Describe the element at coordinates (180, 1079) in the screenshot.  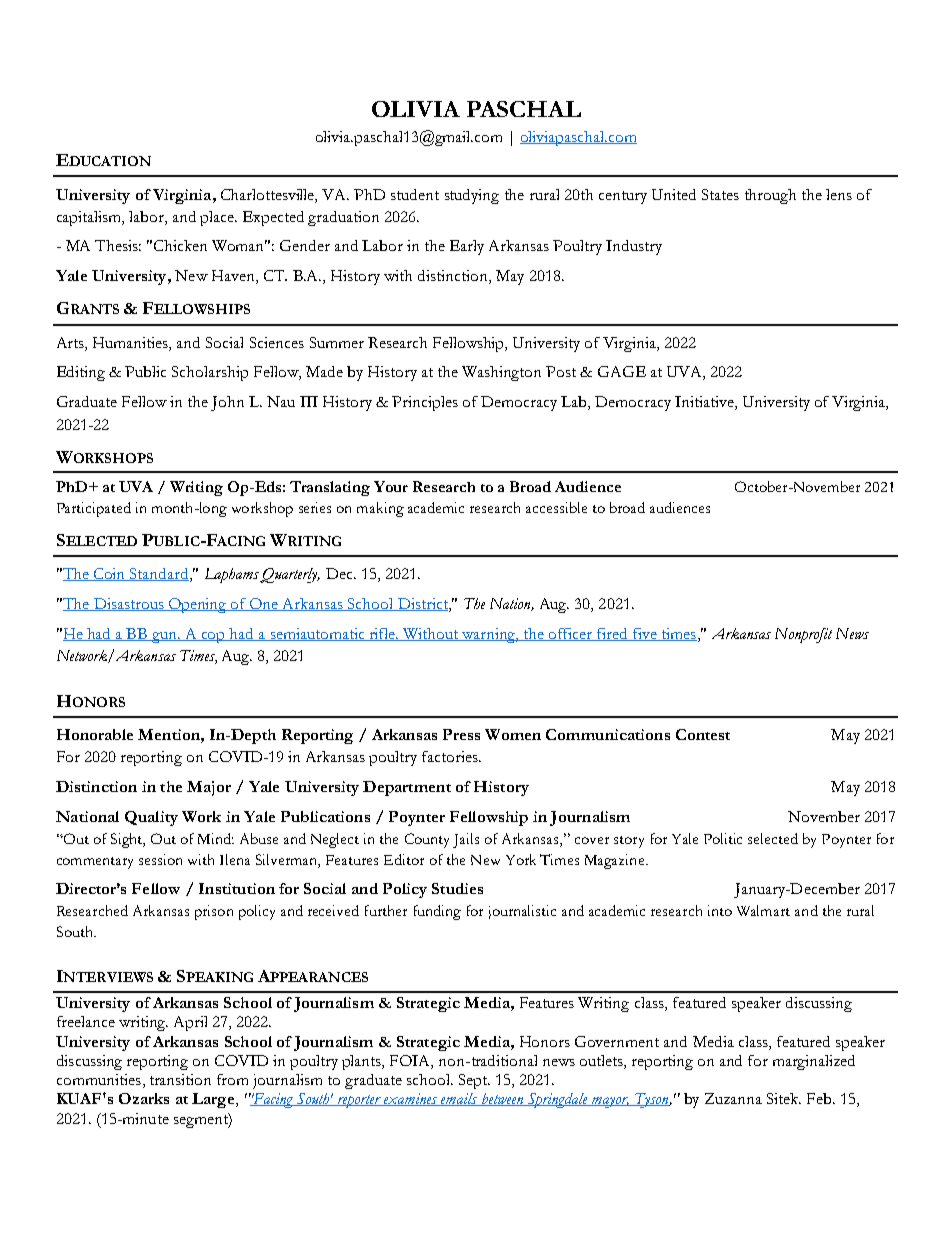
I see `transition` at that location.
